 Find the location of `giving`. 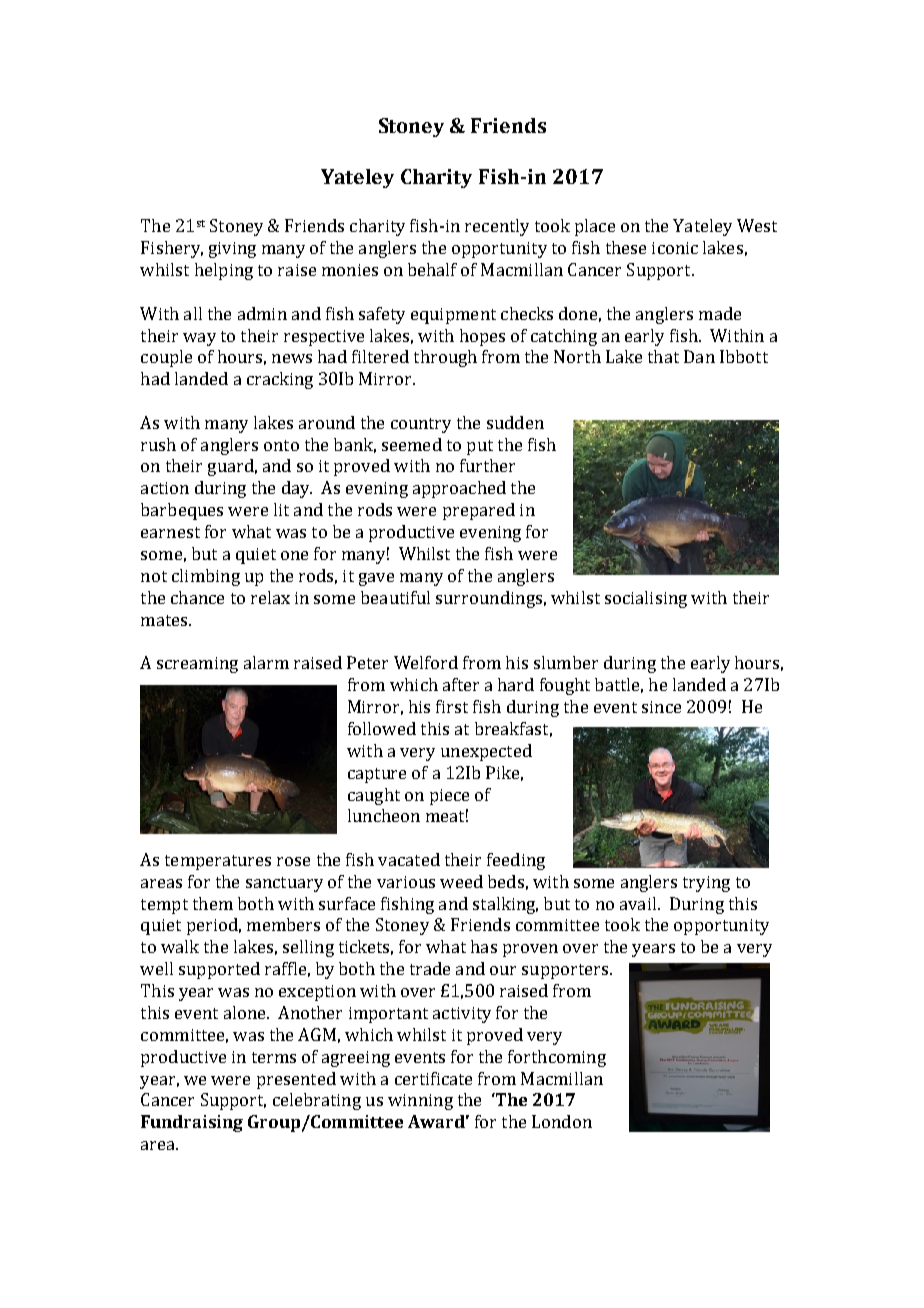

giving is located at coordinates (232, 250).
